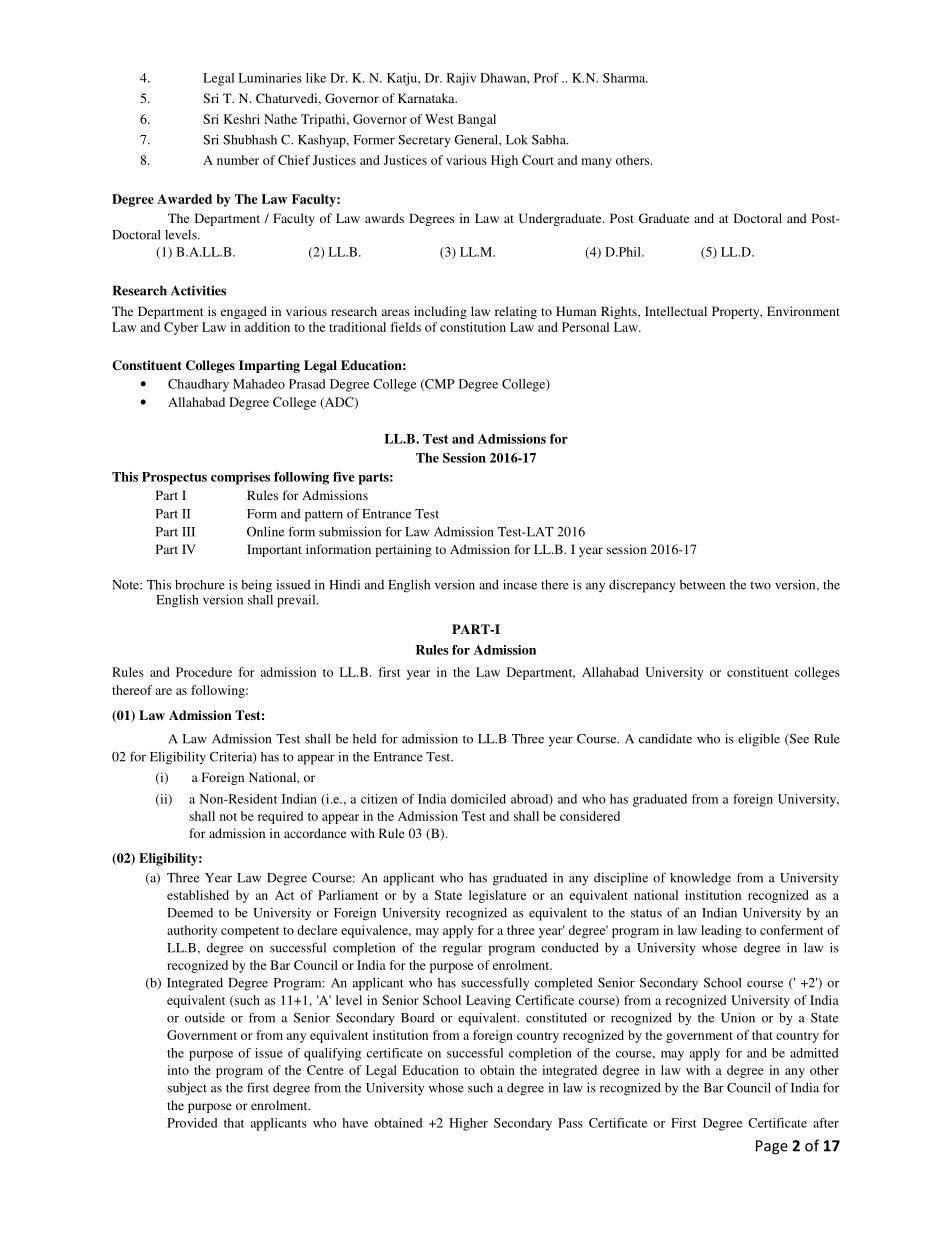  Describe the element at coordinates (256, 586) in the image. I see `being` at that location.
